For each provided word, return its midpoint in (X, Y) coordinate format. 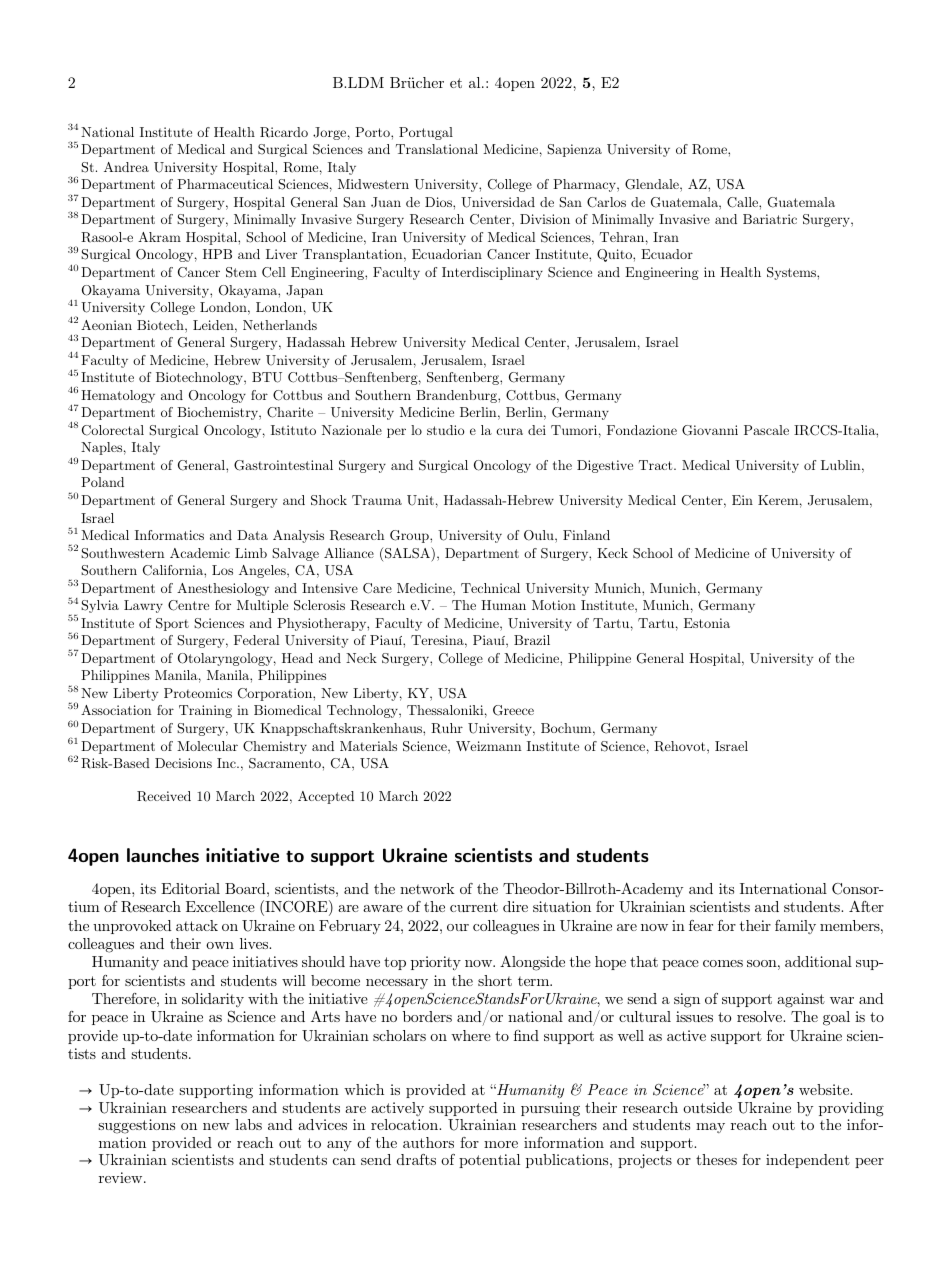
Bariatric (770, 219)
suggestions (136, 1126)
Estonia (707, 623)
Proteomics (198, 693)
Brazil (532, 640)
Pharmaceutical (225, 184)
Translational (437, 149)
